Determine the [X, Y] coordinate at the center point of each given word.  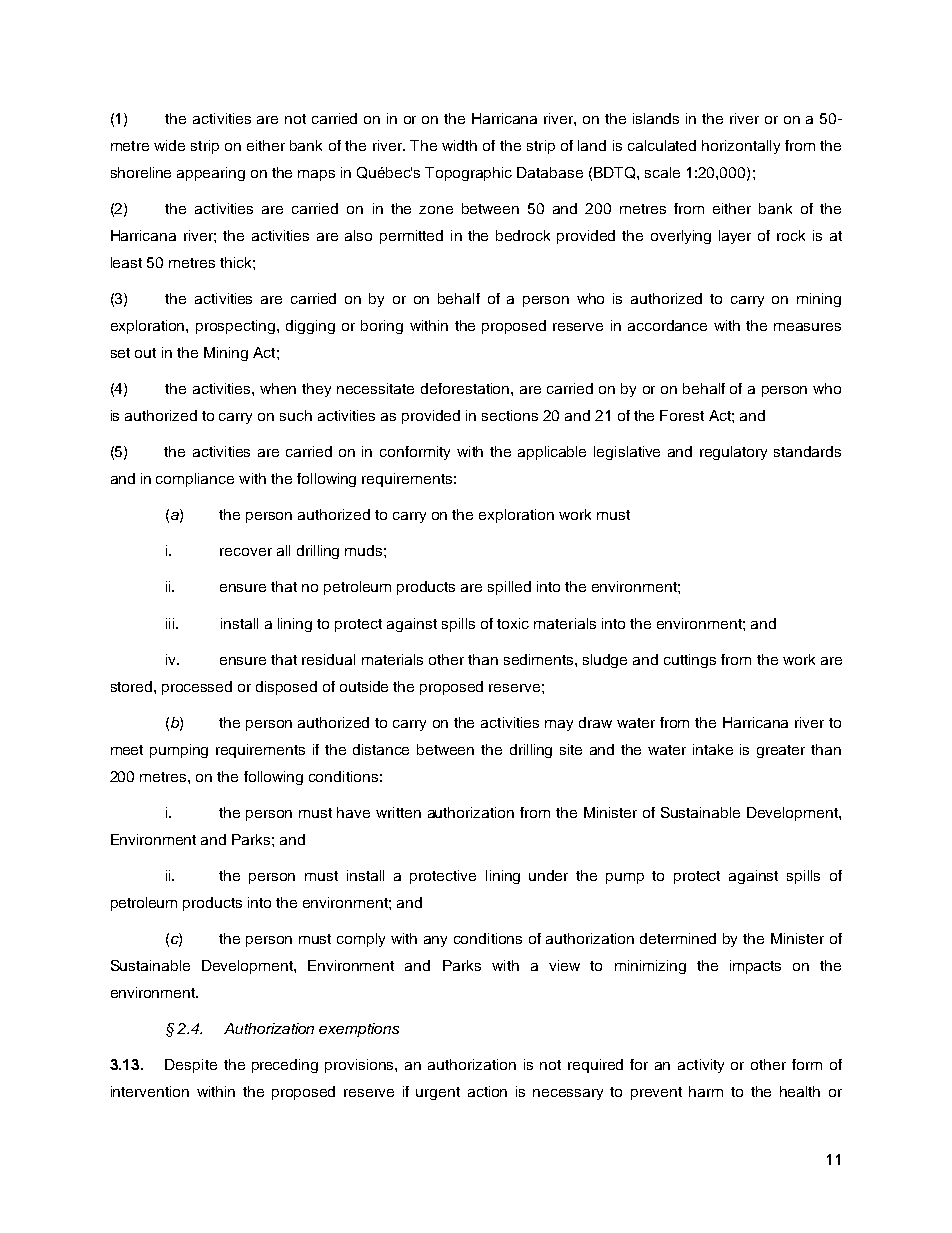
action [487, 1091]
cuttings [690, 661]
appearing [211, 174]
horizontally [741, 147]
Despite [191, 1066]
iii [171, 623]
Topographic [468, 174]
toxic [513, 623]
